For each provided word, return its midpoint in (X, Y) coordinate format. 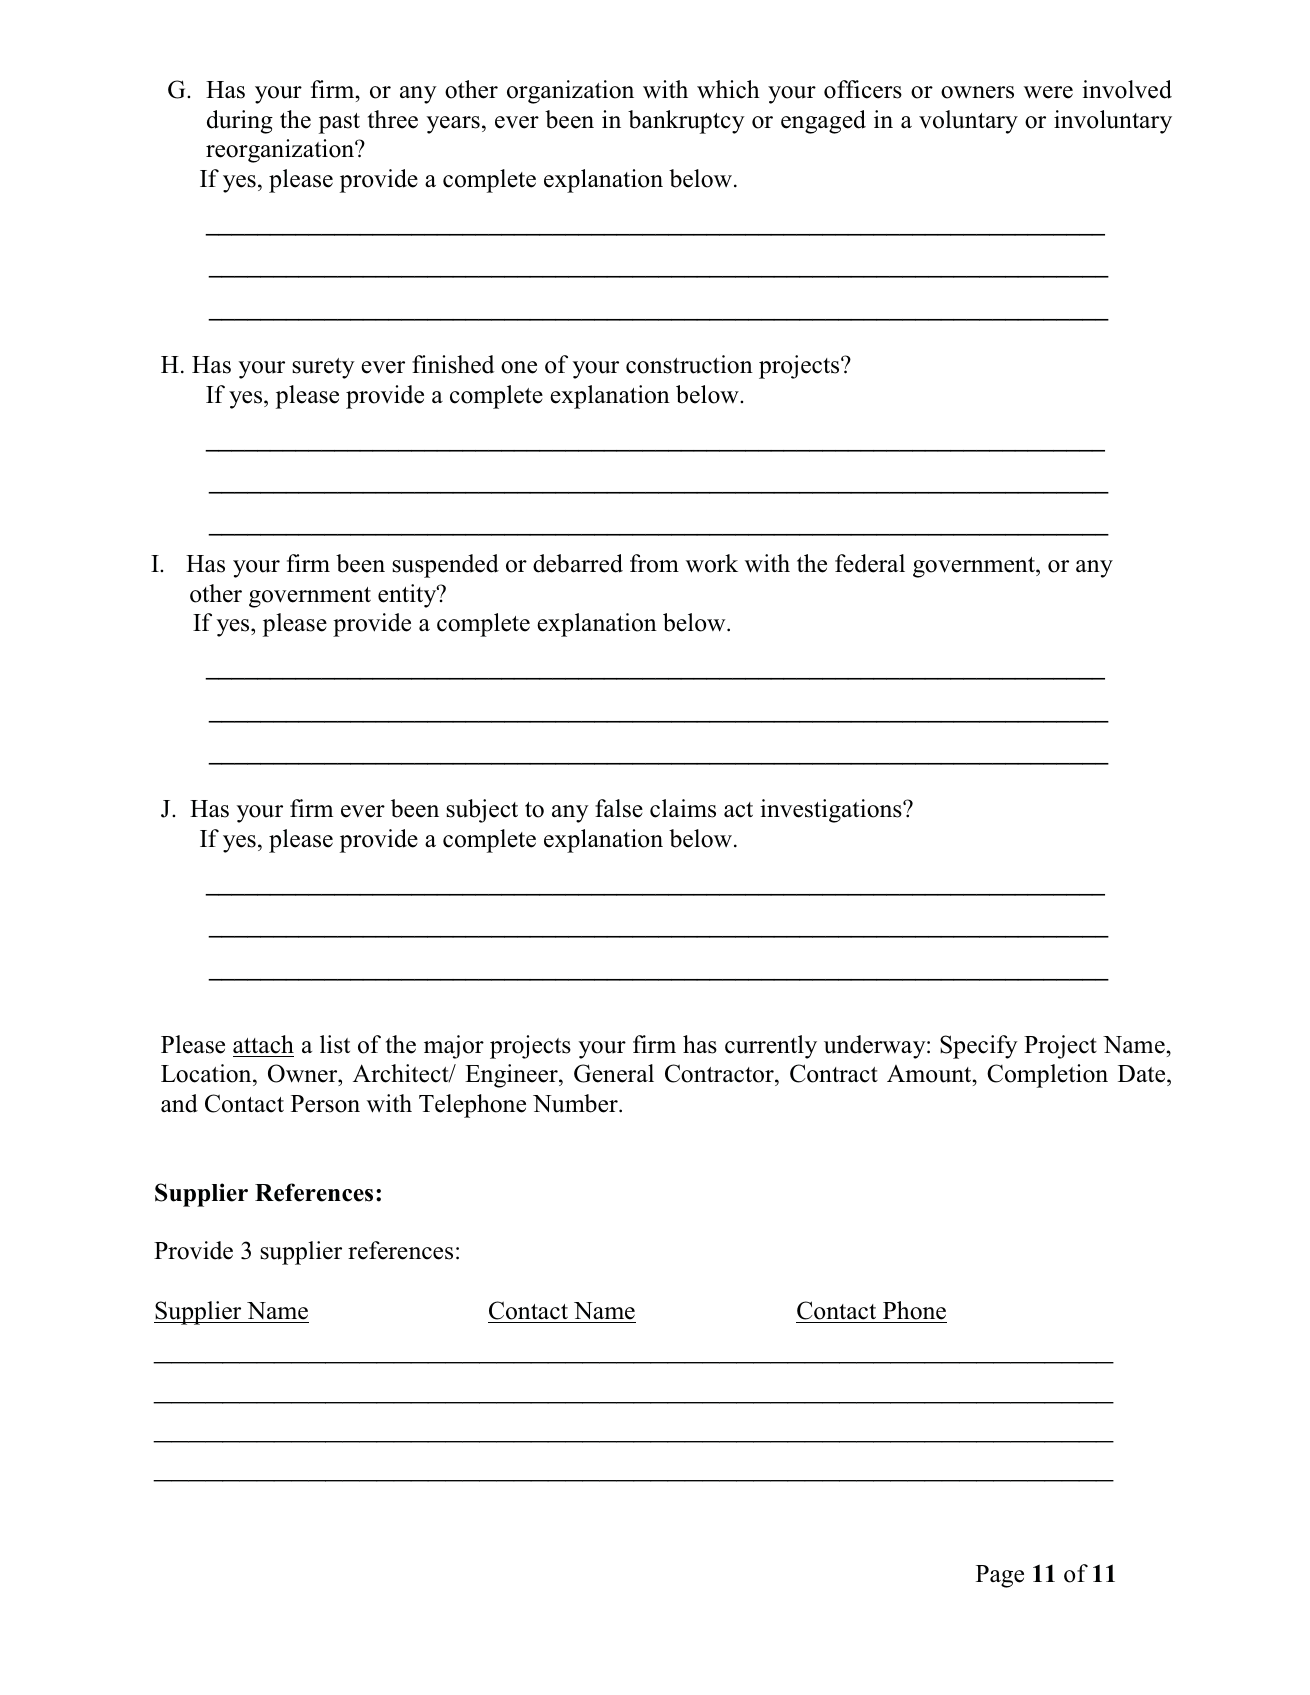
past (339, 123)
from (654, 563)
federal (870, 563)
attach (263, 1044)
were (1048, 92)
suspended (445, 566)
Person (325, 1104)
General (614, 1073)
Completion (1047, 1076)
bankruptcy (686, 122)
